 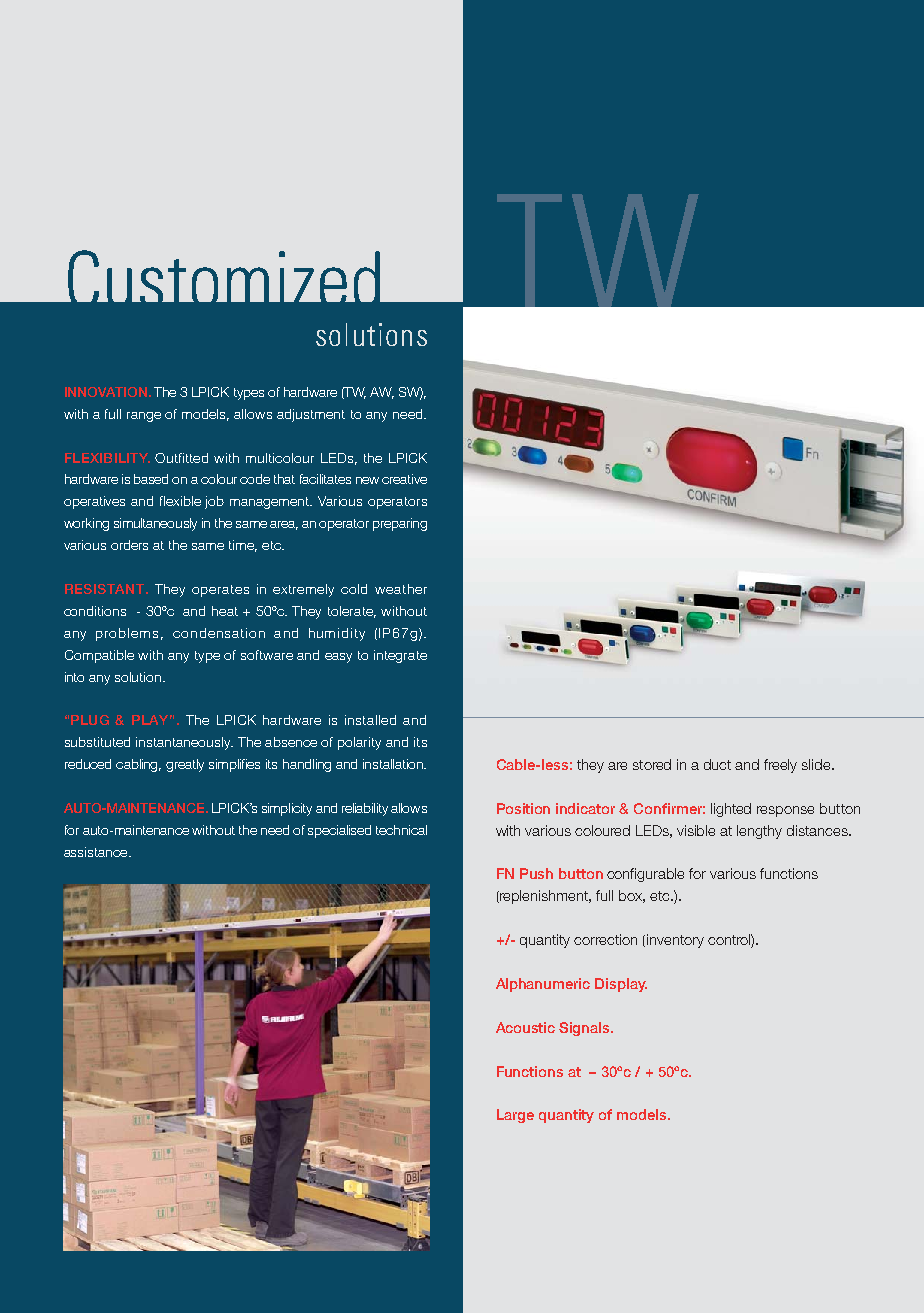 What do you see at coordinates (525, 1027) in the page?
I see `Acoustic` at bounding box center [525, 1027].
